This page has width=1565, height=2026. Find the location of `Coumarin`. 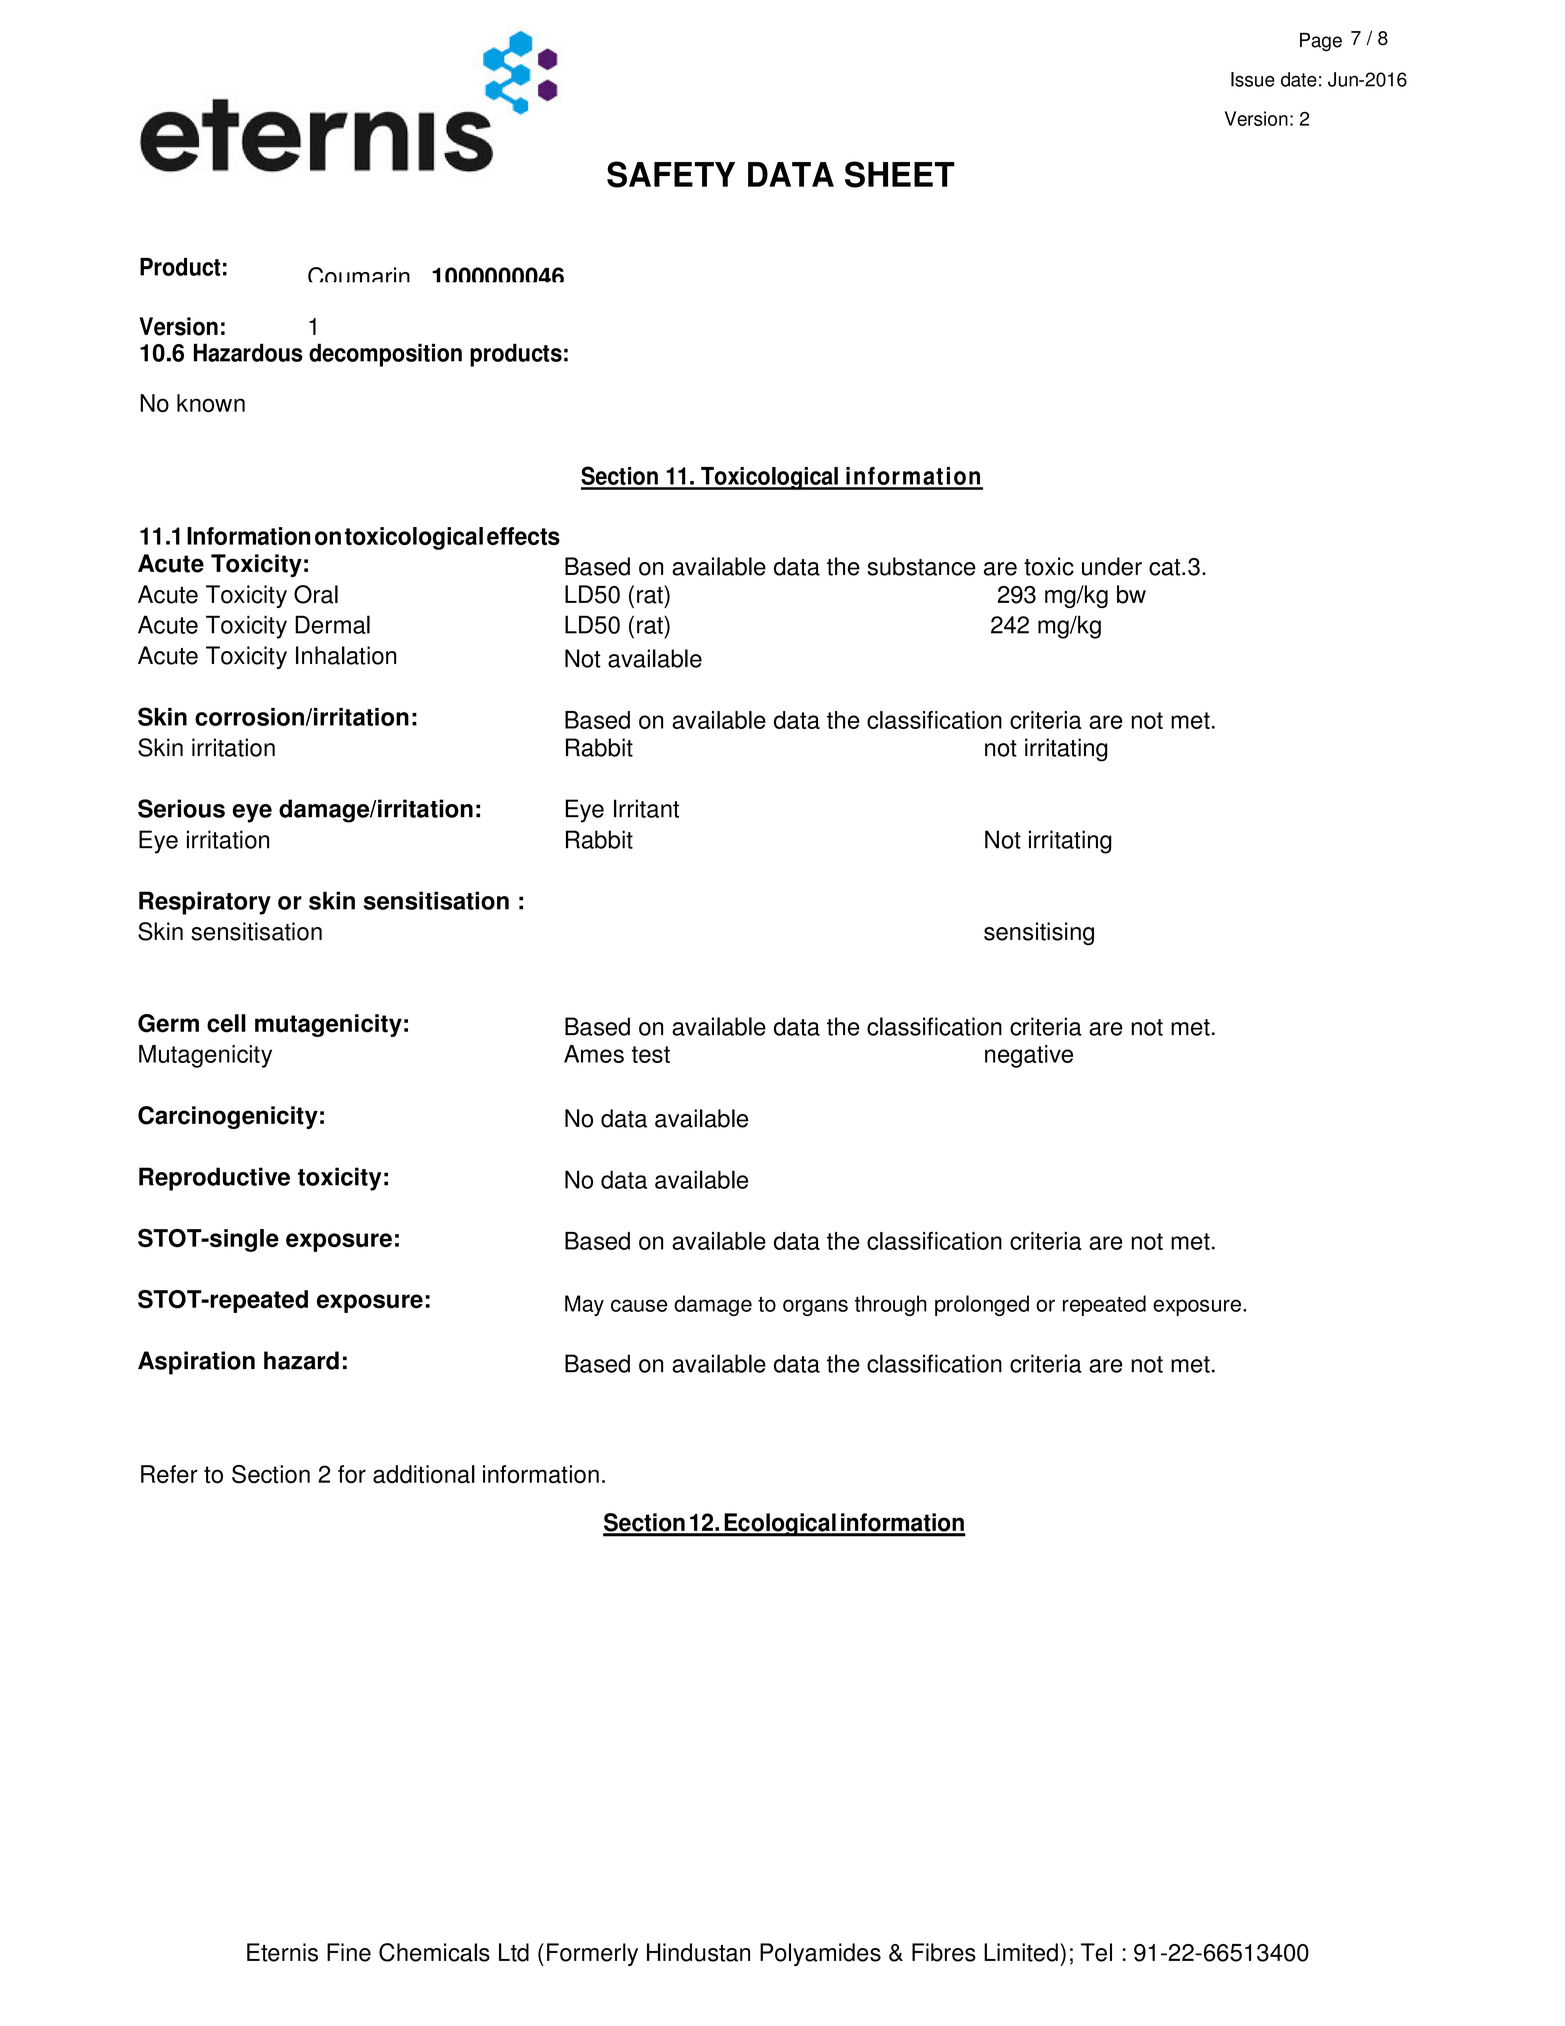

Coumarin is located at coordinates (359, 275).
